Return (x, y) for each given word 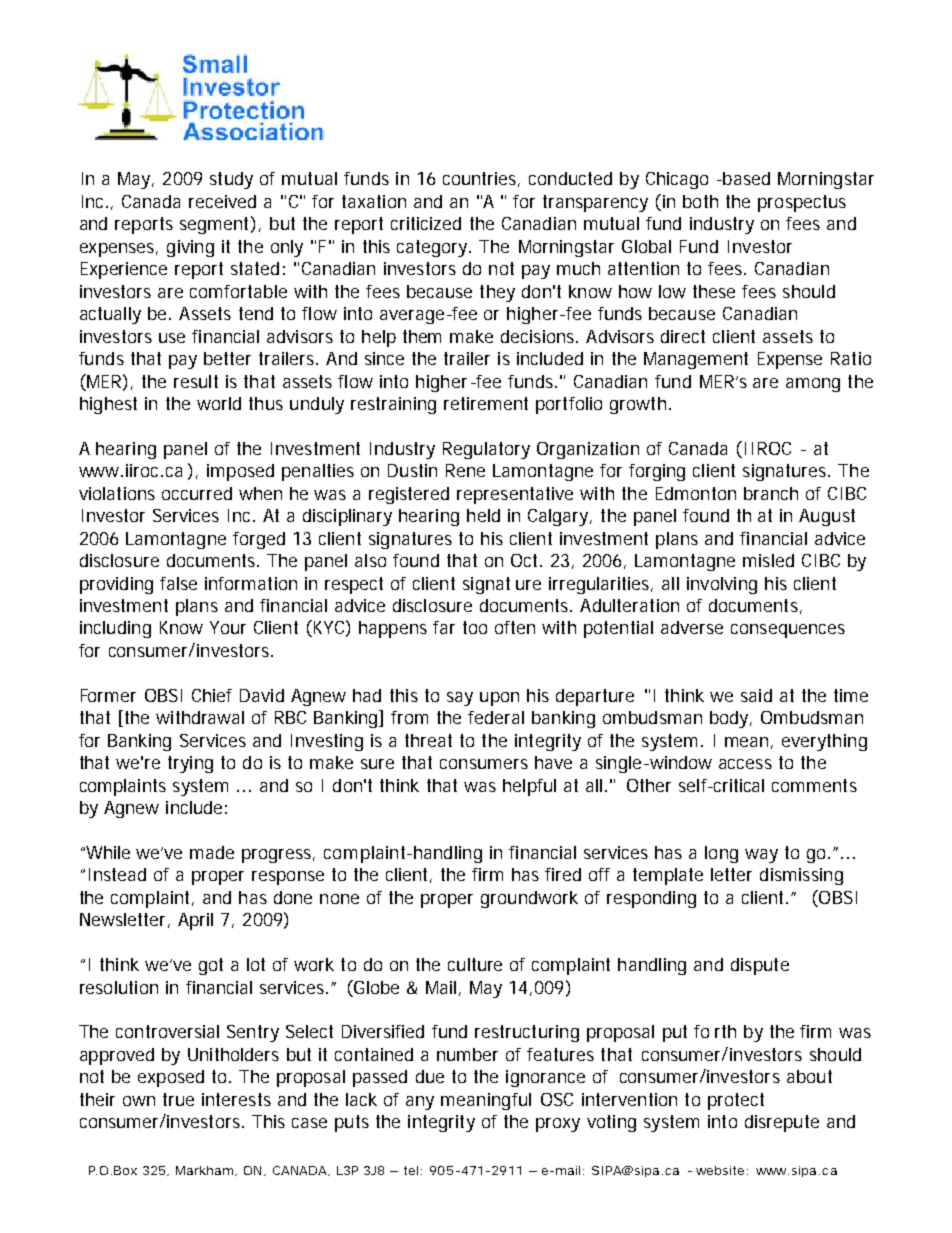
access (745, 764)
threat (428, 740)
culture (475, 964)
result (196, 381)
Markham (206, 1171)
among (813, 385)
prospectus (802, 203)
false (178, 583)
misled (768, 560)
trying (190, 764)
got (211, 966)
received (222, 201)
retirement (486, 403)
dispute (760, 966)
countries (481, 179)
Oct (526, 560)
